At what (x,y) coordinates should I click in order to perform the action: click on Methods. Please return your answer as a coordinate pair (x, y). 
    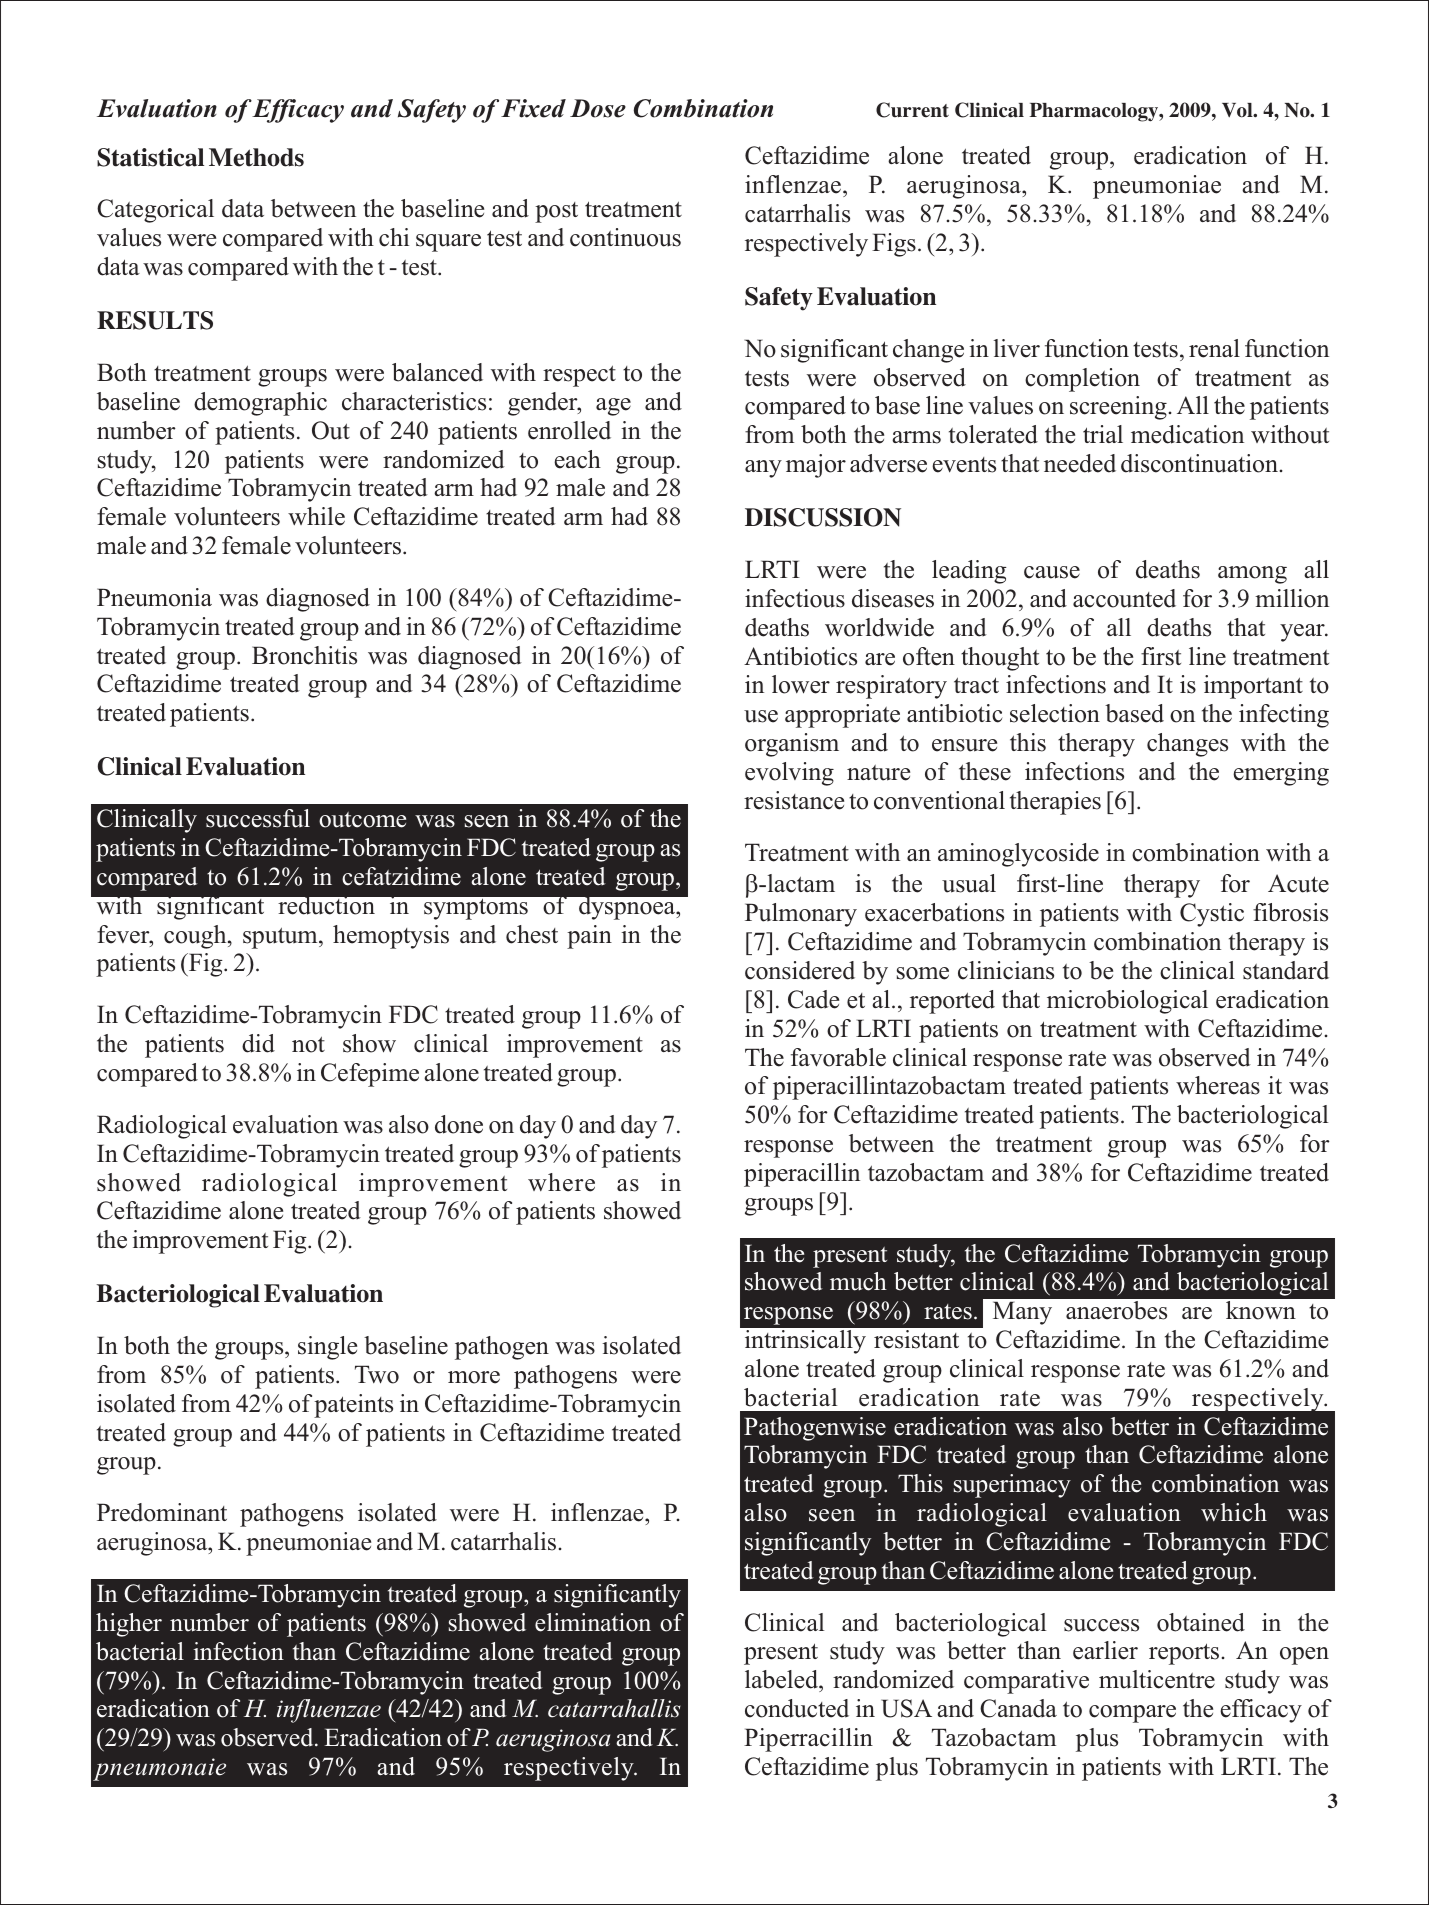
    Looking at the image, I should click on (256, 157).
